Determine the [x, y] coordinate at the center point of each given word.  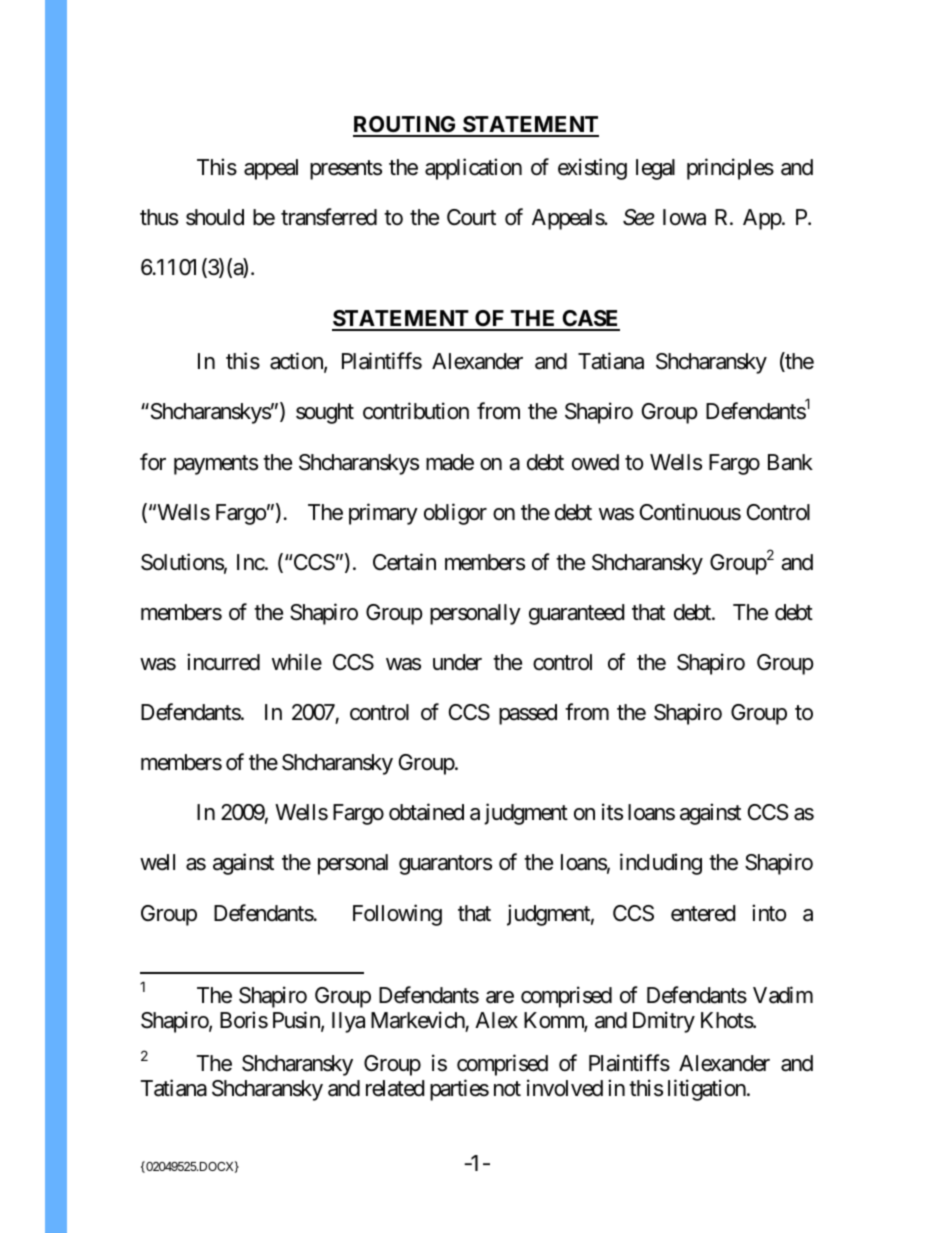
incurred [223, 662]
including [661, 864]
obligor [455, 514]
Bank [790, 462]
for [153, 462]
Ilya [348, 1022]
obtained [426, 812]
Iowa [684, 217]
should [215, 217]
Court [471, 217]
